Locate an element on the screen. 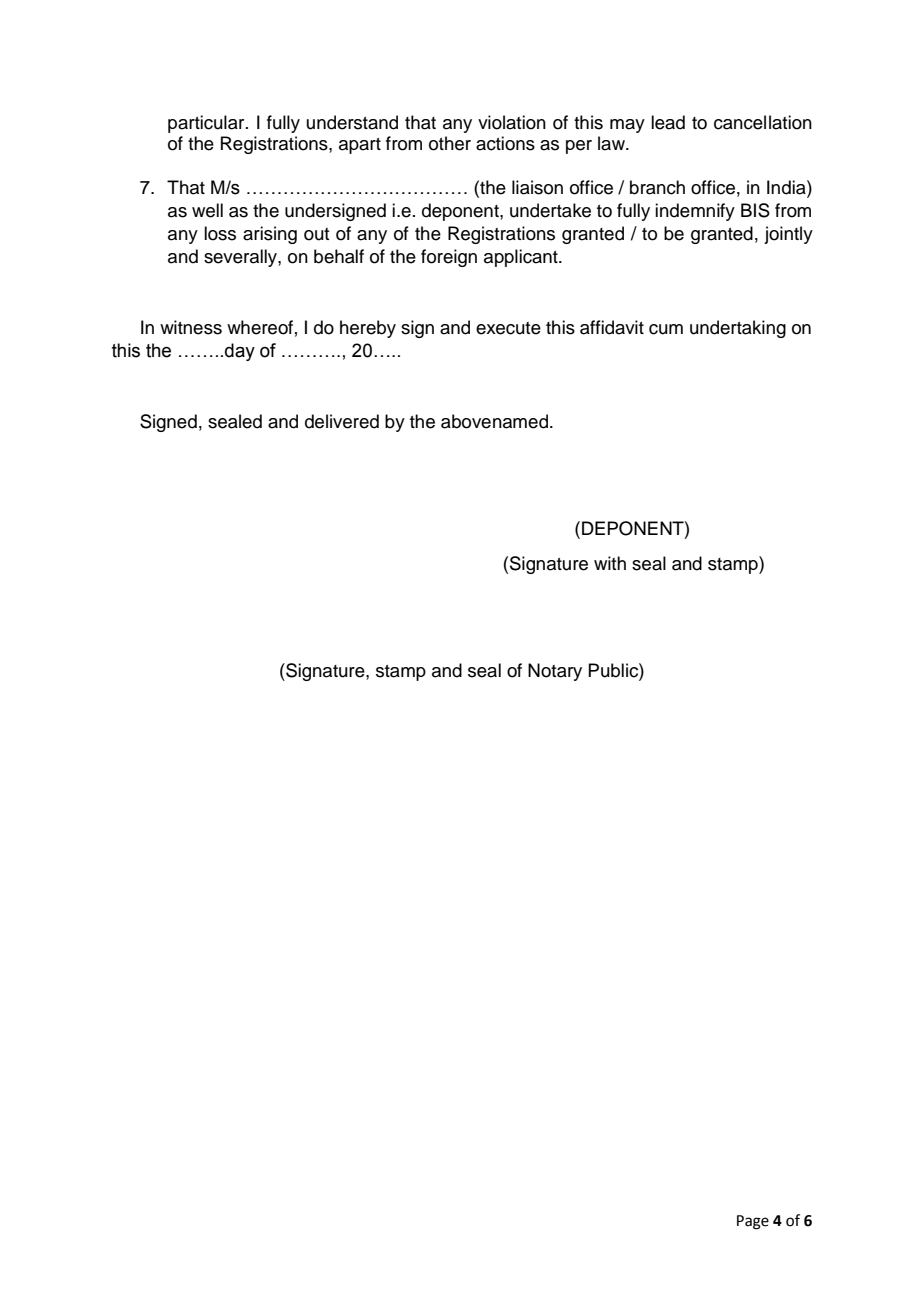 The width and height of the screenshot is (924, 1308). with is located at coordinates (610, 563).
